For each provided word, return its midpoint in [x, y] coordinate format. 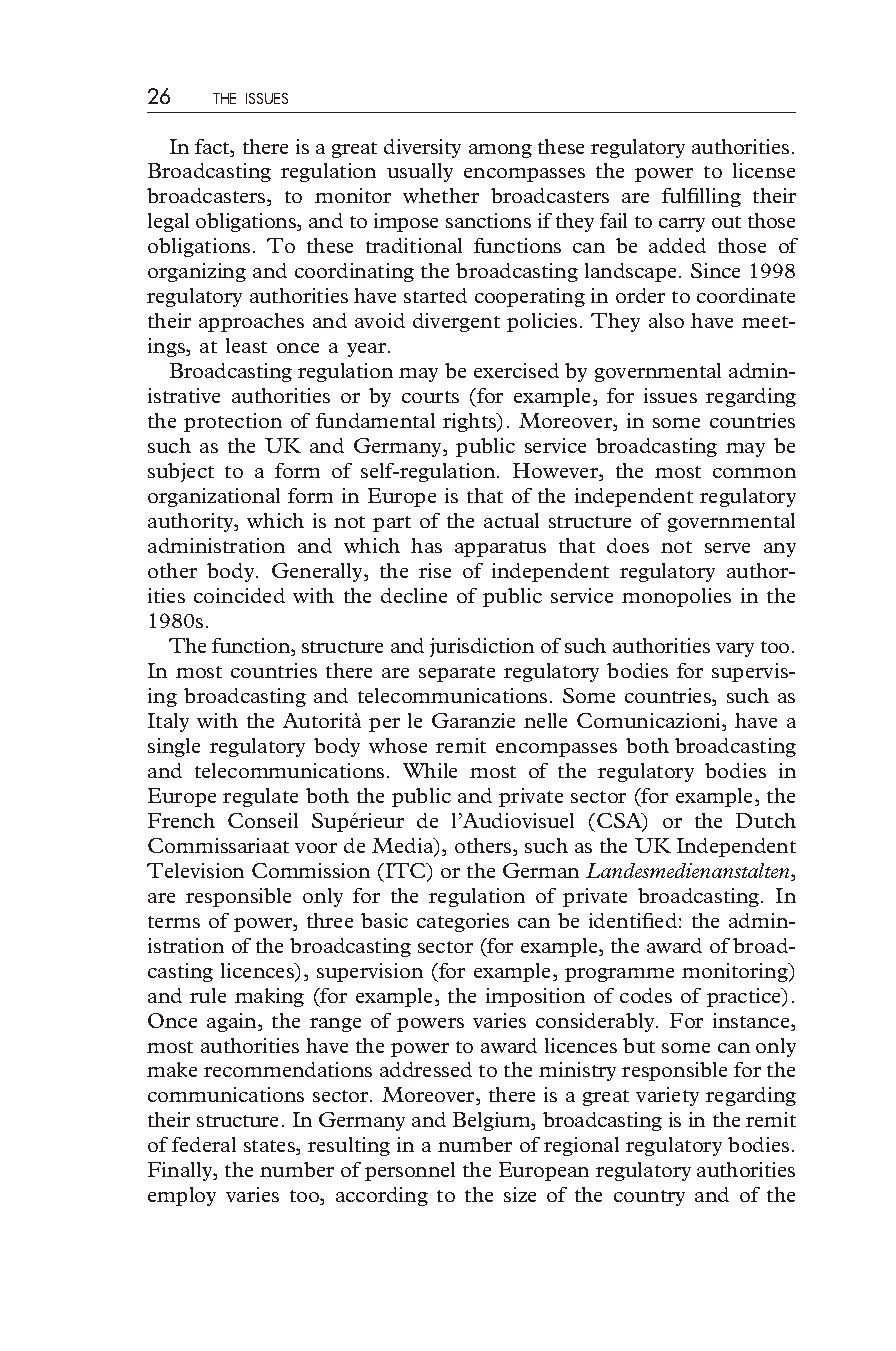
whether [441, 195]
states [270, 1147]
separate [457, 674]
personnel [410, 1171]
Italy [168, 722]
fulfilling [701, 197]
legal [168, 222]
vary [735, 650]
